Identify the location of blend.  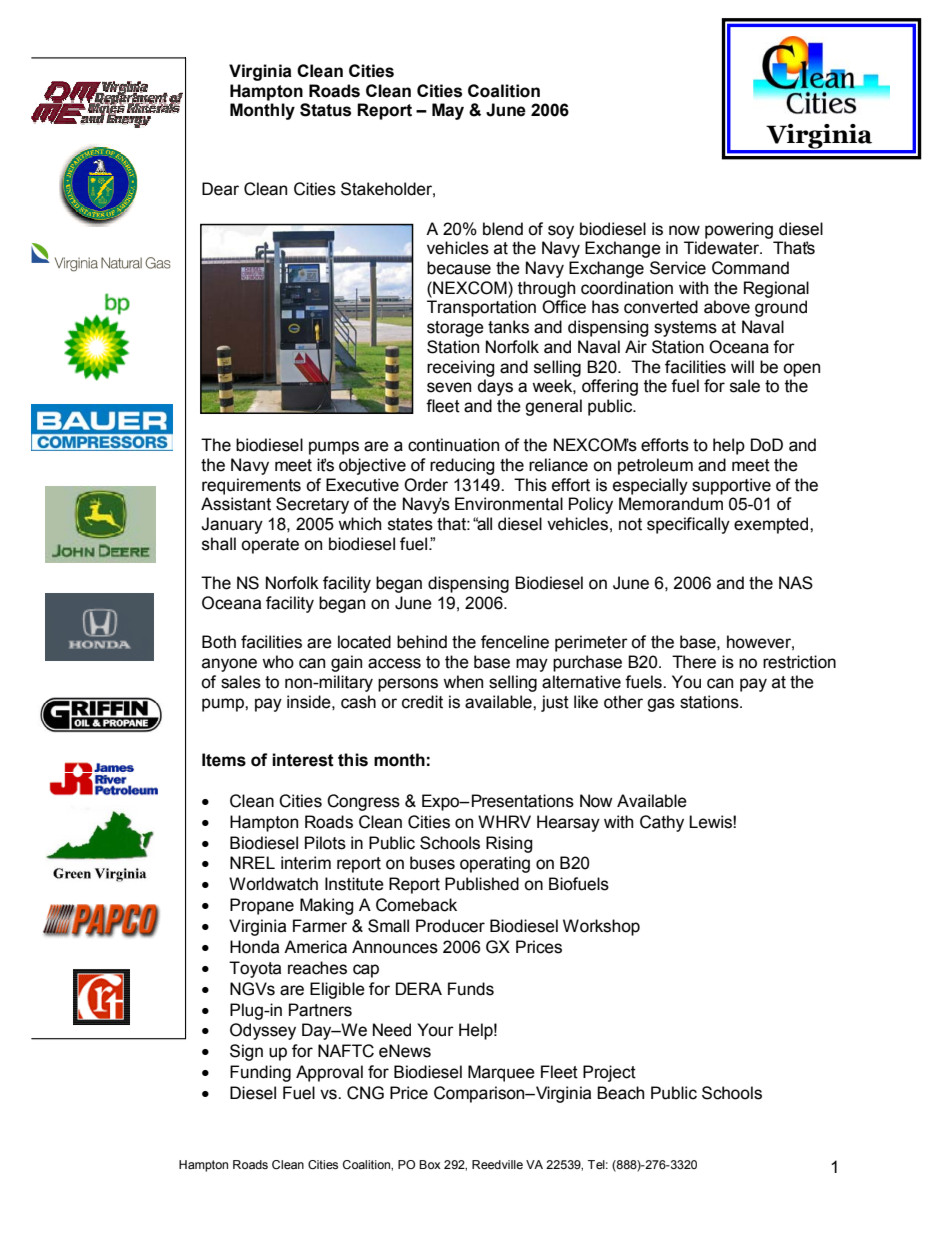
(503, 229).
